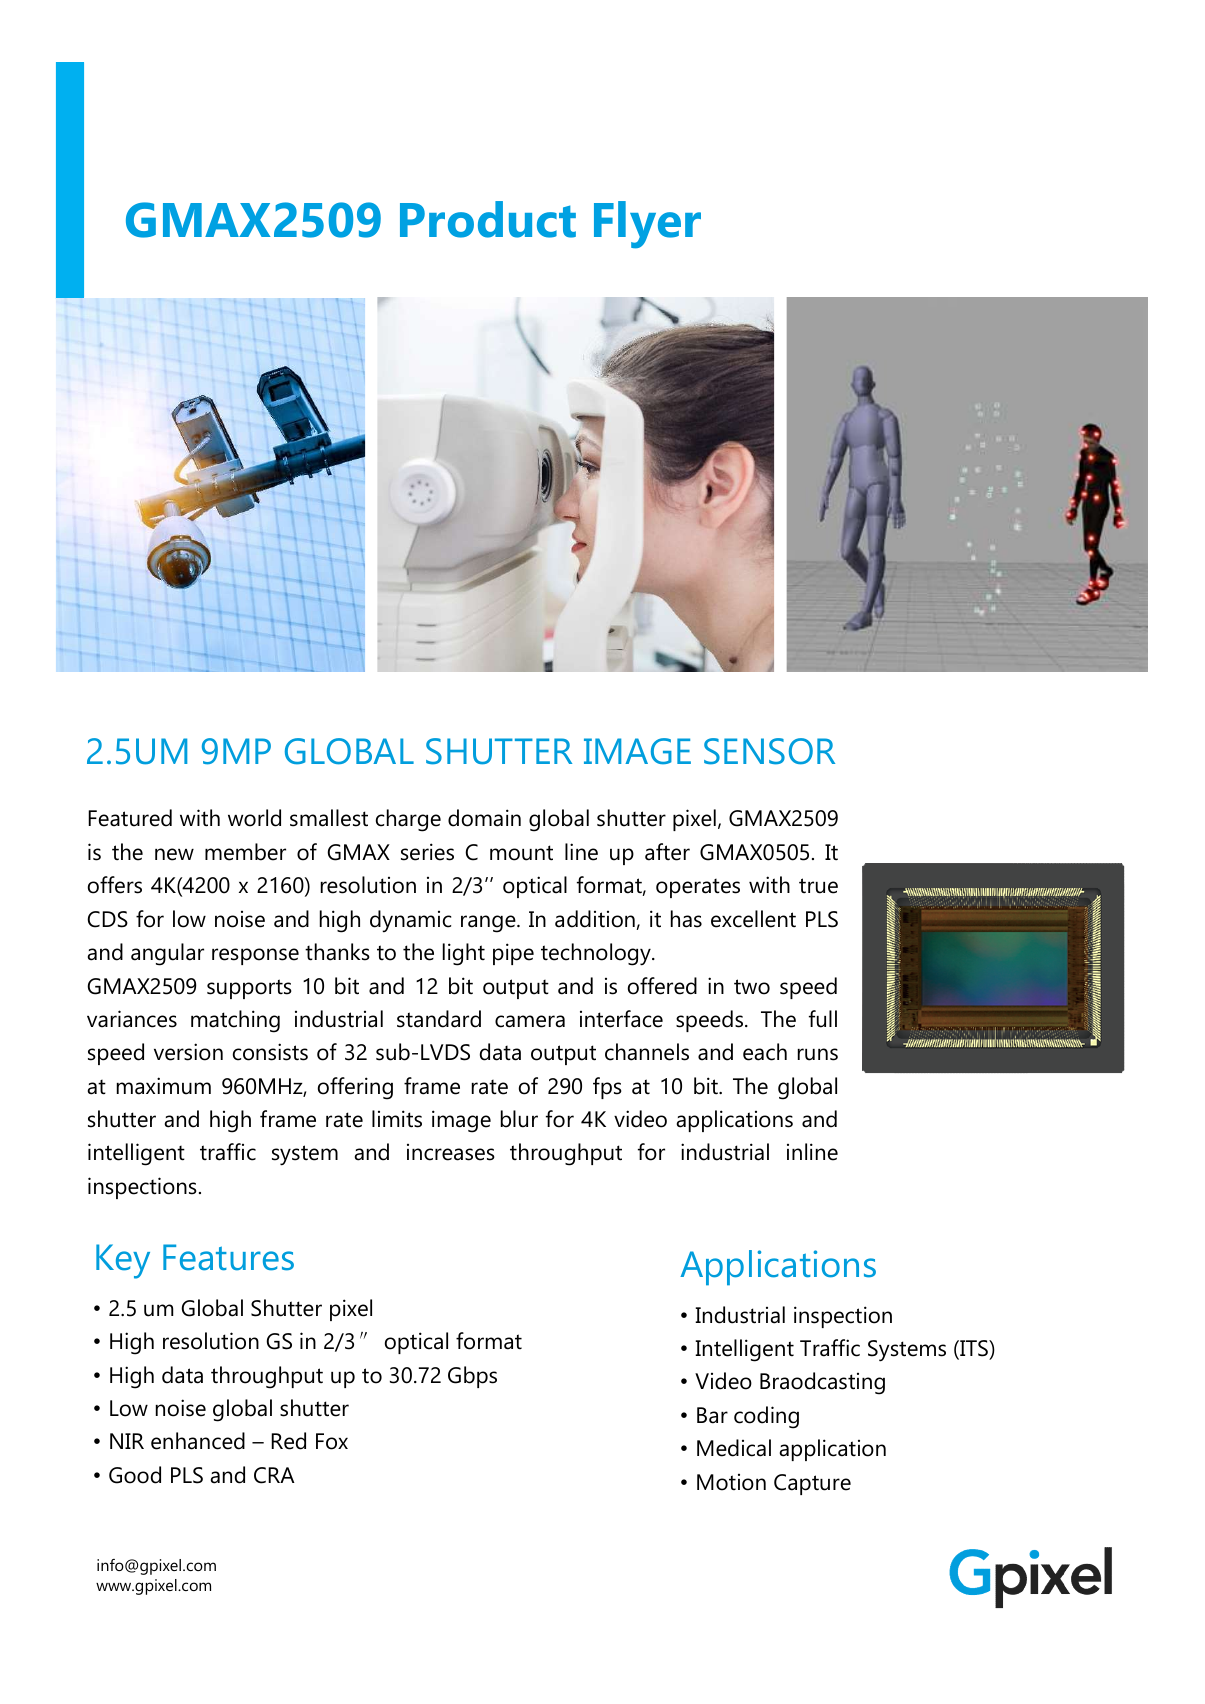 The width and height of the screenshot is (1205, 1704). Describe the element at coordinates (174, 854) in the screenshot. I see `new` at that location.
